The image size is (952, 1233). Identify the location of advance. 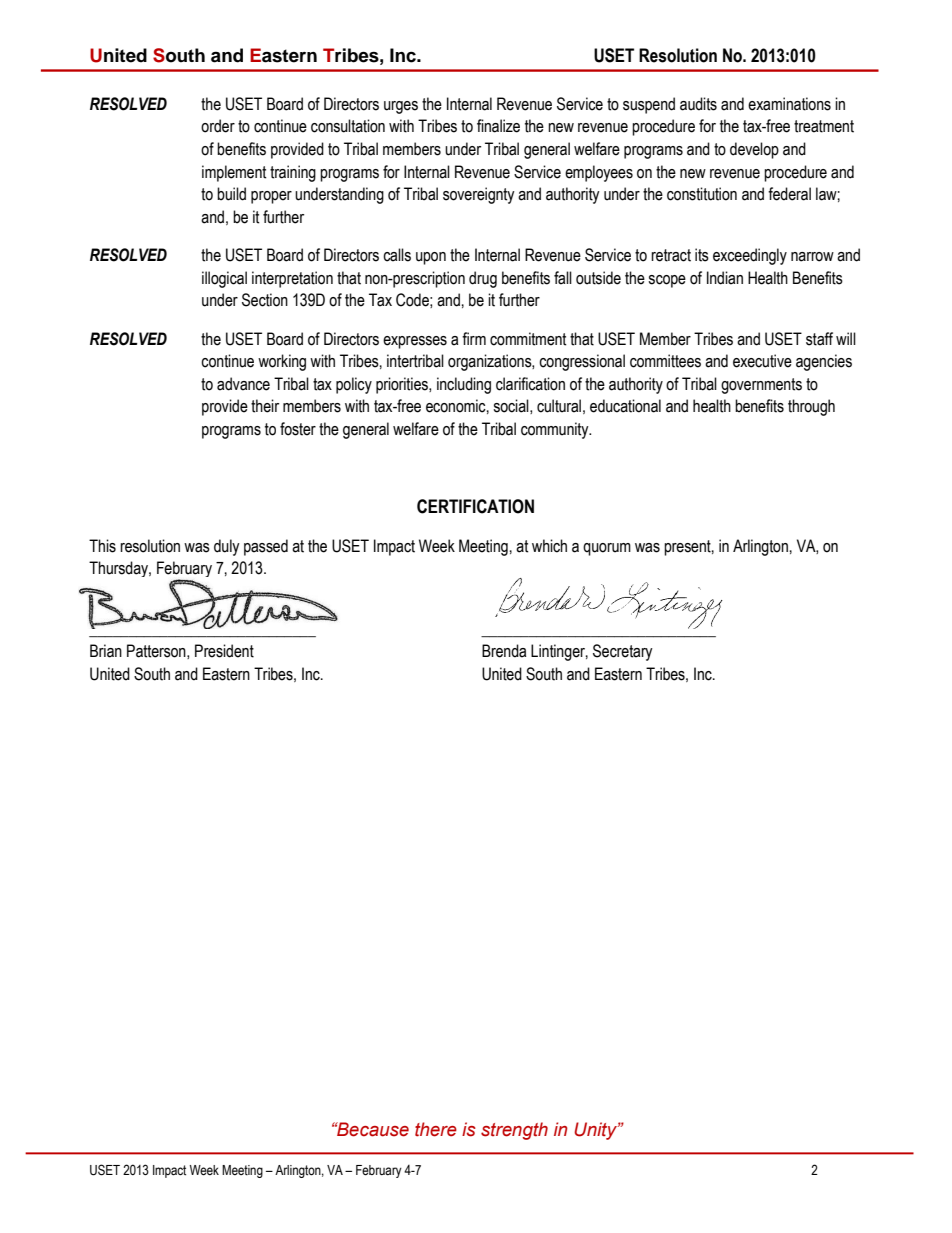
(243, 384).
